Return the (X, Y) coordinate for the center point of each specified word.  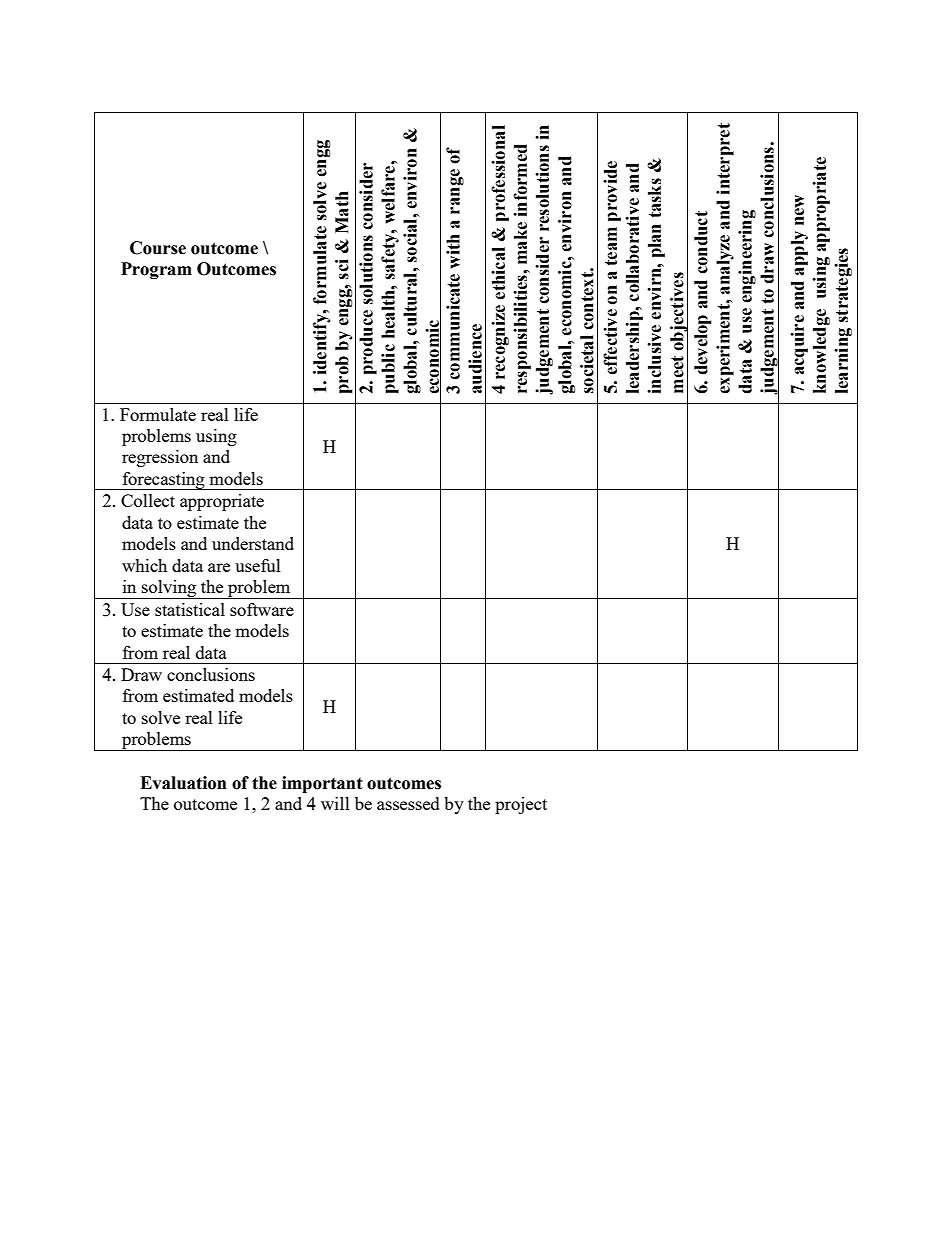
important (322, 784)
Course (158, 248)
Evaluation (183, 783)
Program (156, 270)
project (521, 805)
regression (160, 458)
